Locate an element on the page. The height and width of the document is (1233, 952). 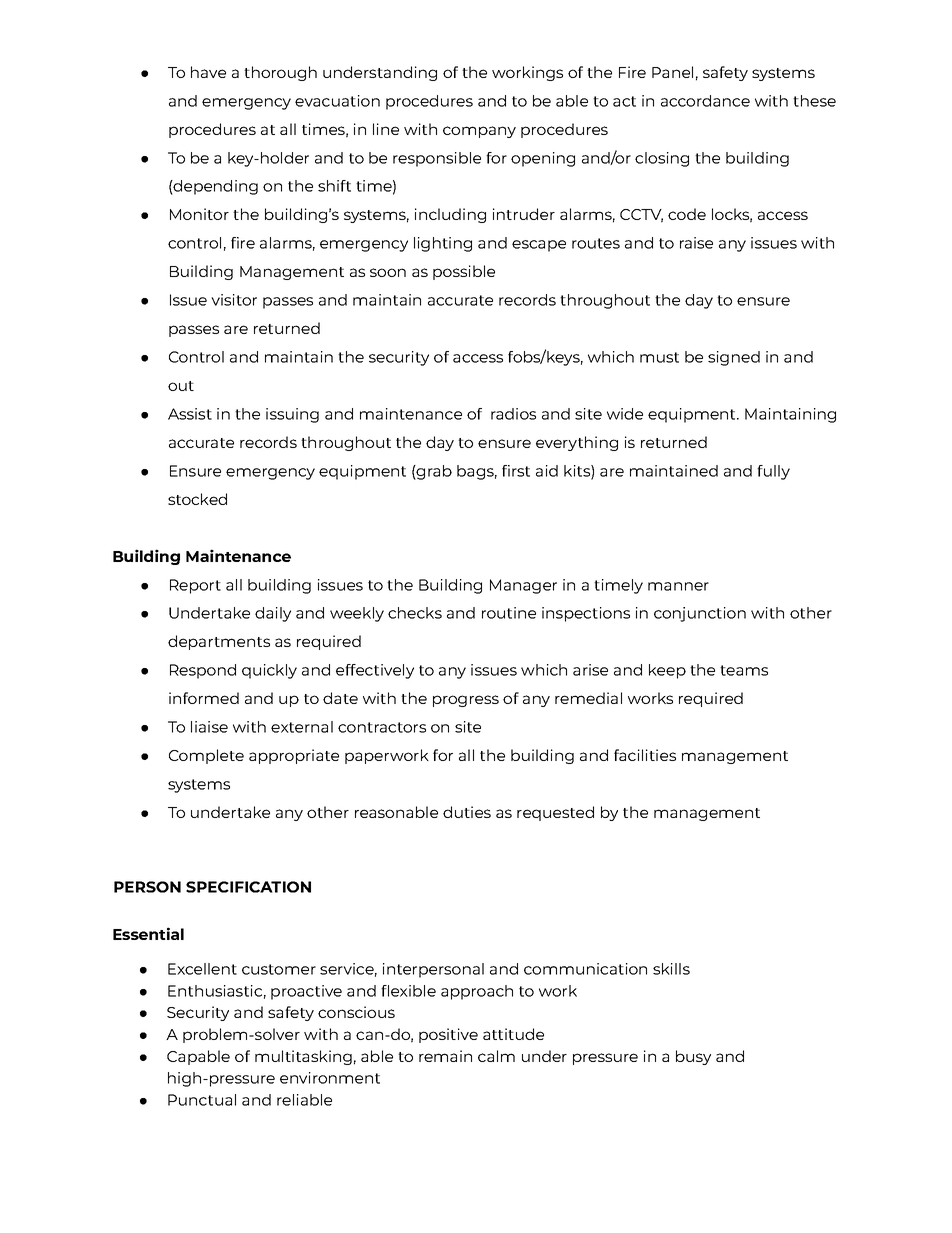
Report is located at coordinates (195, 586).
